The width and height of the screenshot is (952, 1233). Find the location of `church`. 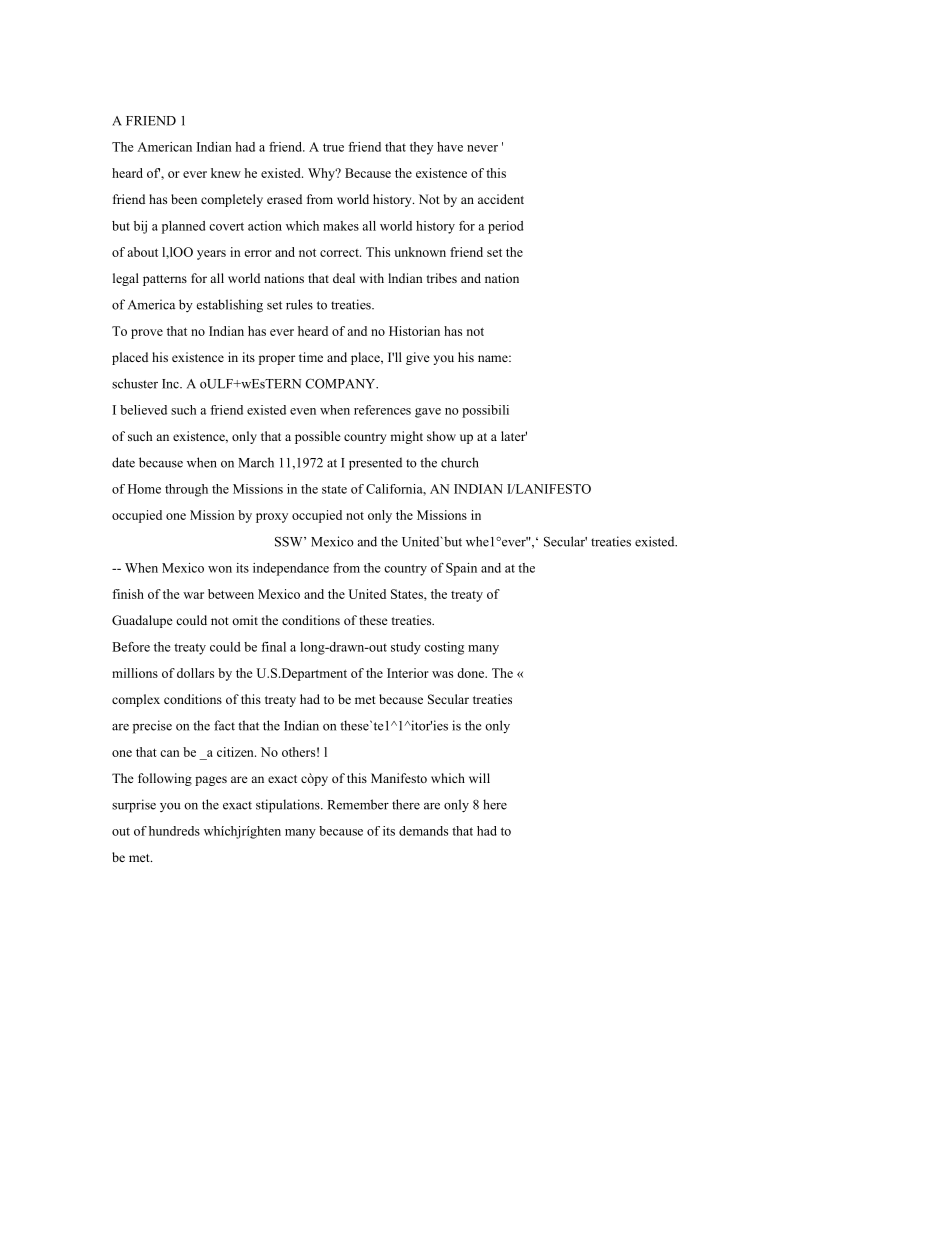

church is located at coordinates (460, 462).
